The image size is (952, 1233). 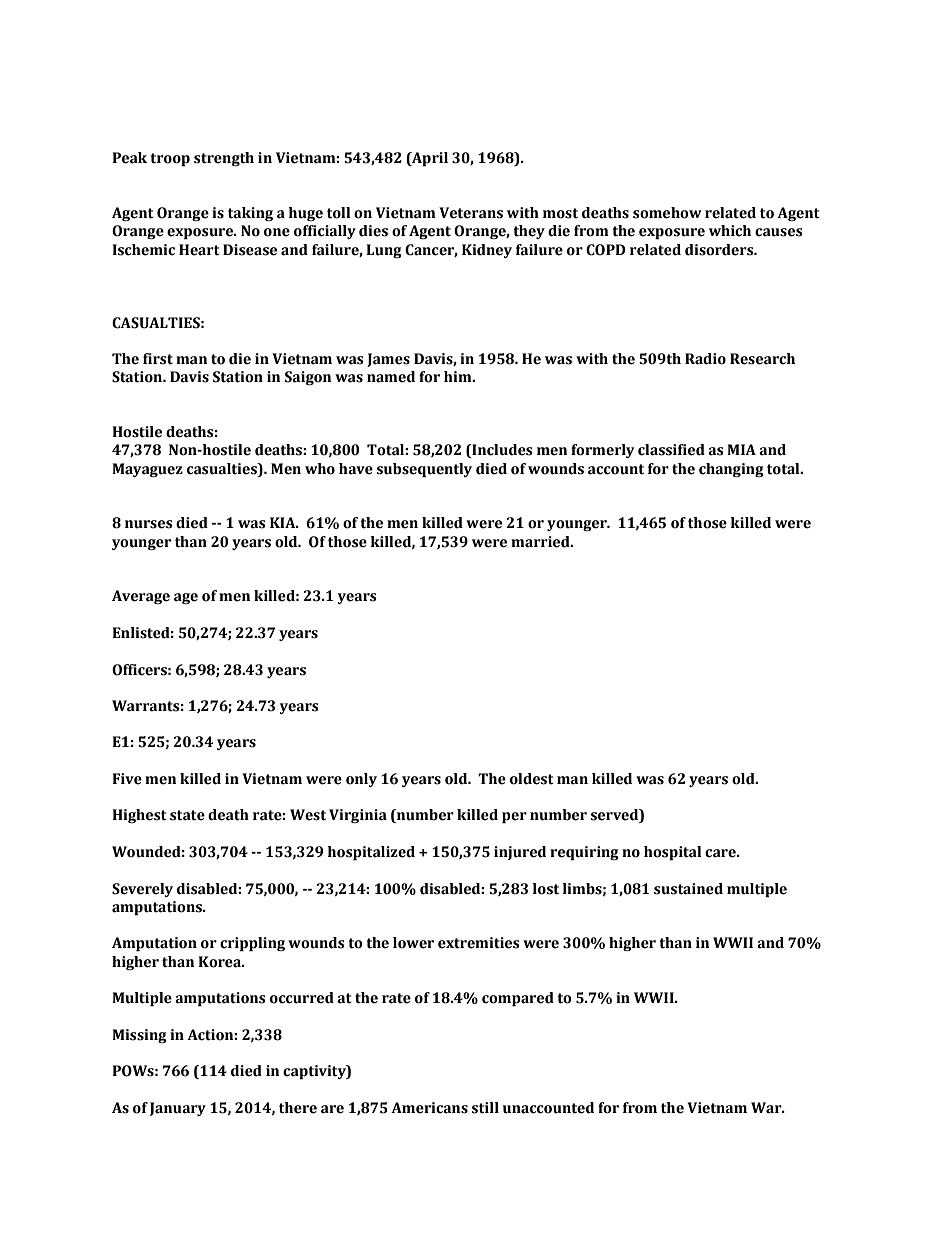 I want to click on Veterans, so click(x=471, y=213).
